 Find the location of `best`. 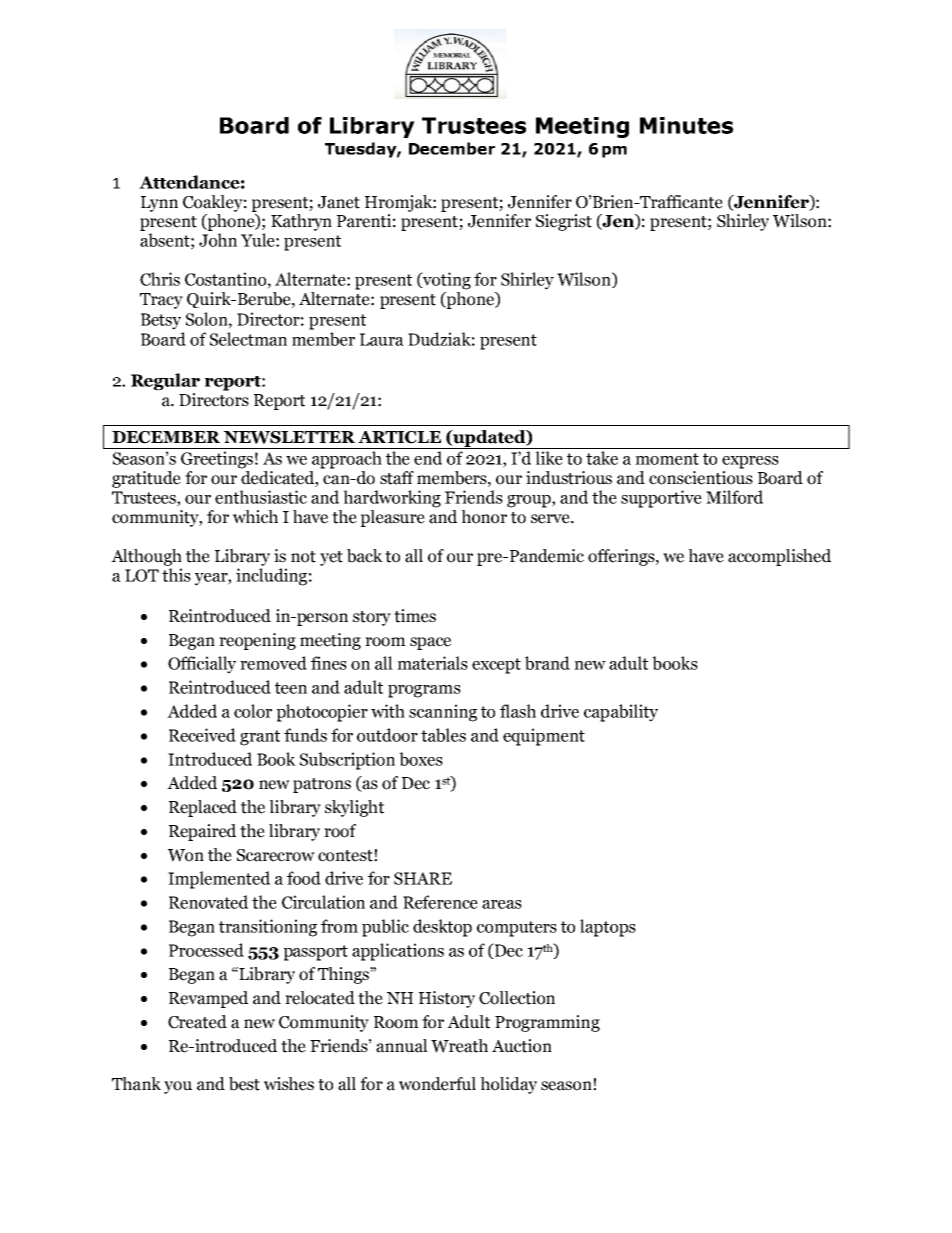

best is located at coordinates (244, 1084).
